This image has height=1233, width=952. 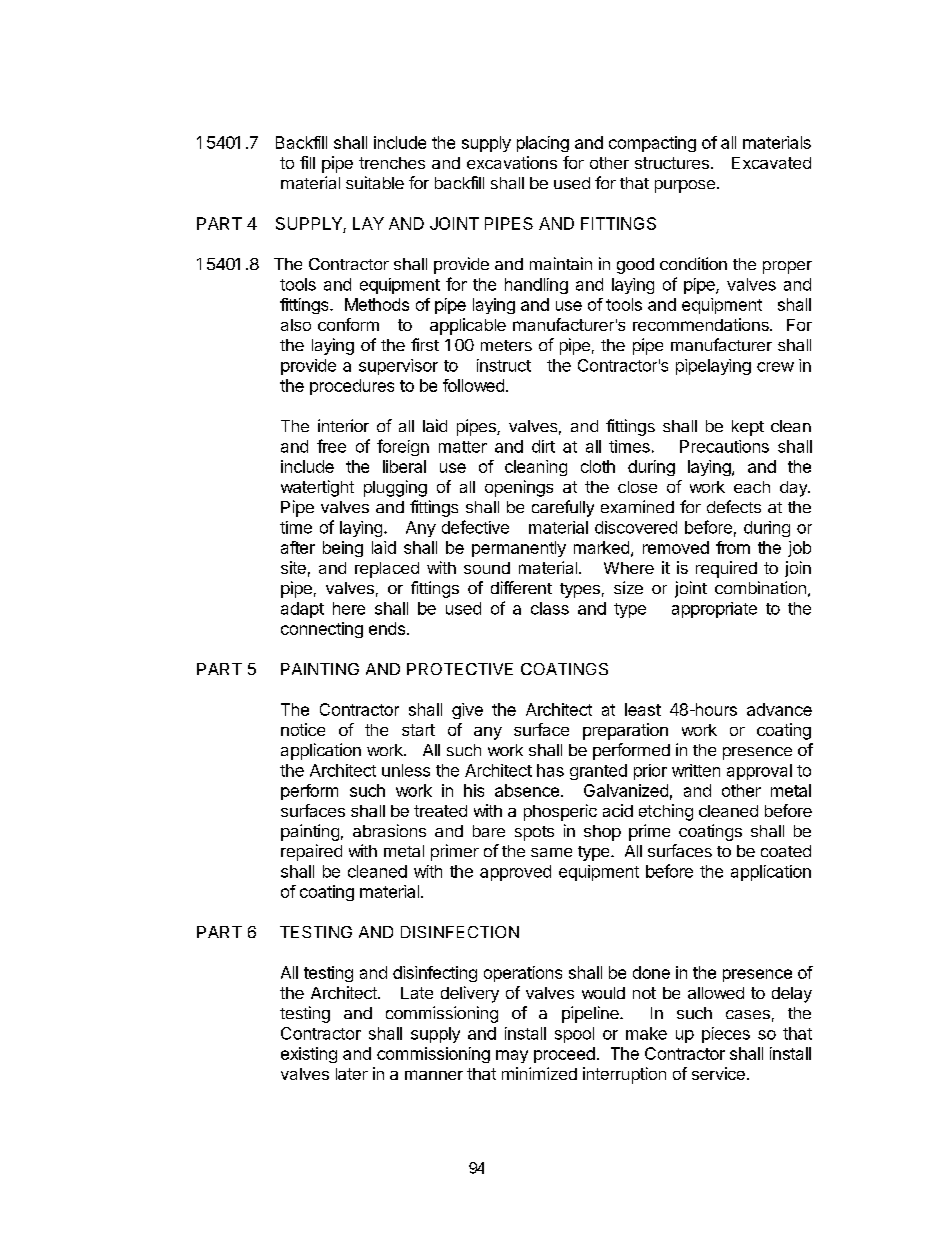 What do you see at coordinates (534, 833) in the image?
I see `spots` at bounding box center [534, 833].
